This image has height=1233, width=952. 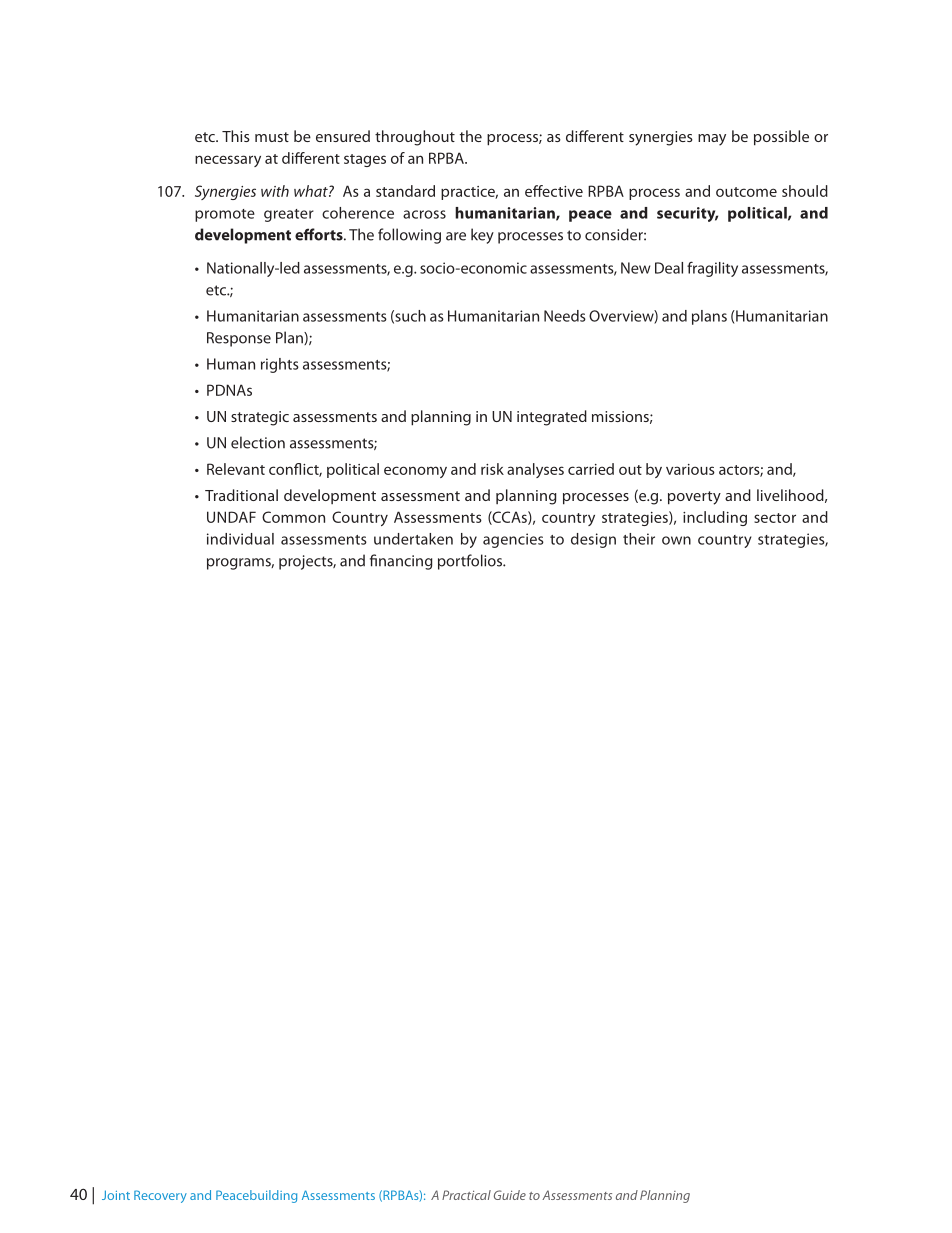 I want to click on Recovery, so click(x=160, y=1196).
